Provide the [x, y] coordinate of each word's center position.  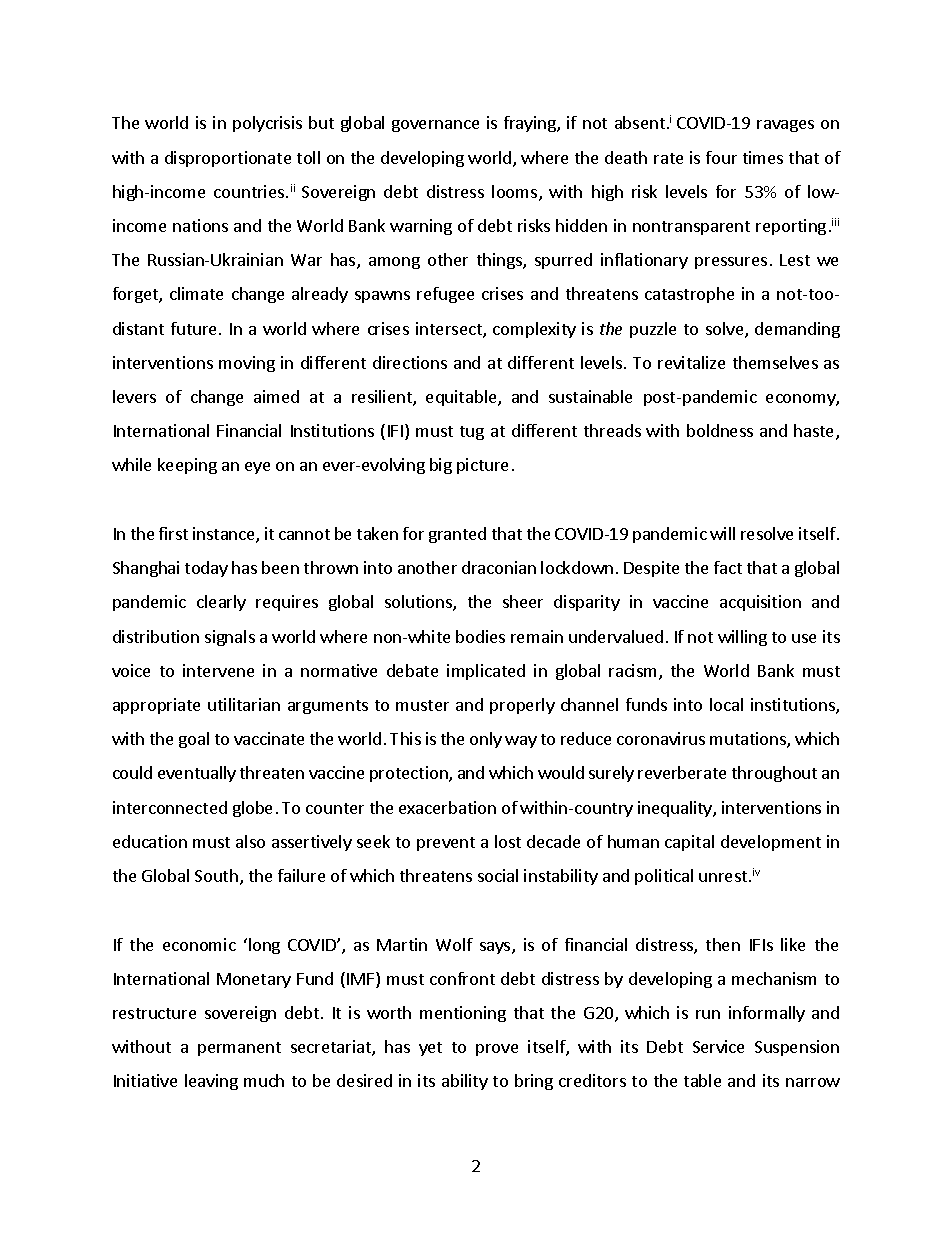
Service [718, 1046]
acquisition [760, 603]
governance [435, 126]
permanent [239, 1049]
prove [497, 1050]
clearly [221, 603]
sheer [523, 601]
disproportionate [228, 159]
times [763, 157]
